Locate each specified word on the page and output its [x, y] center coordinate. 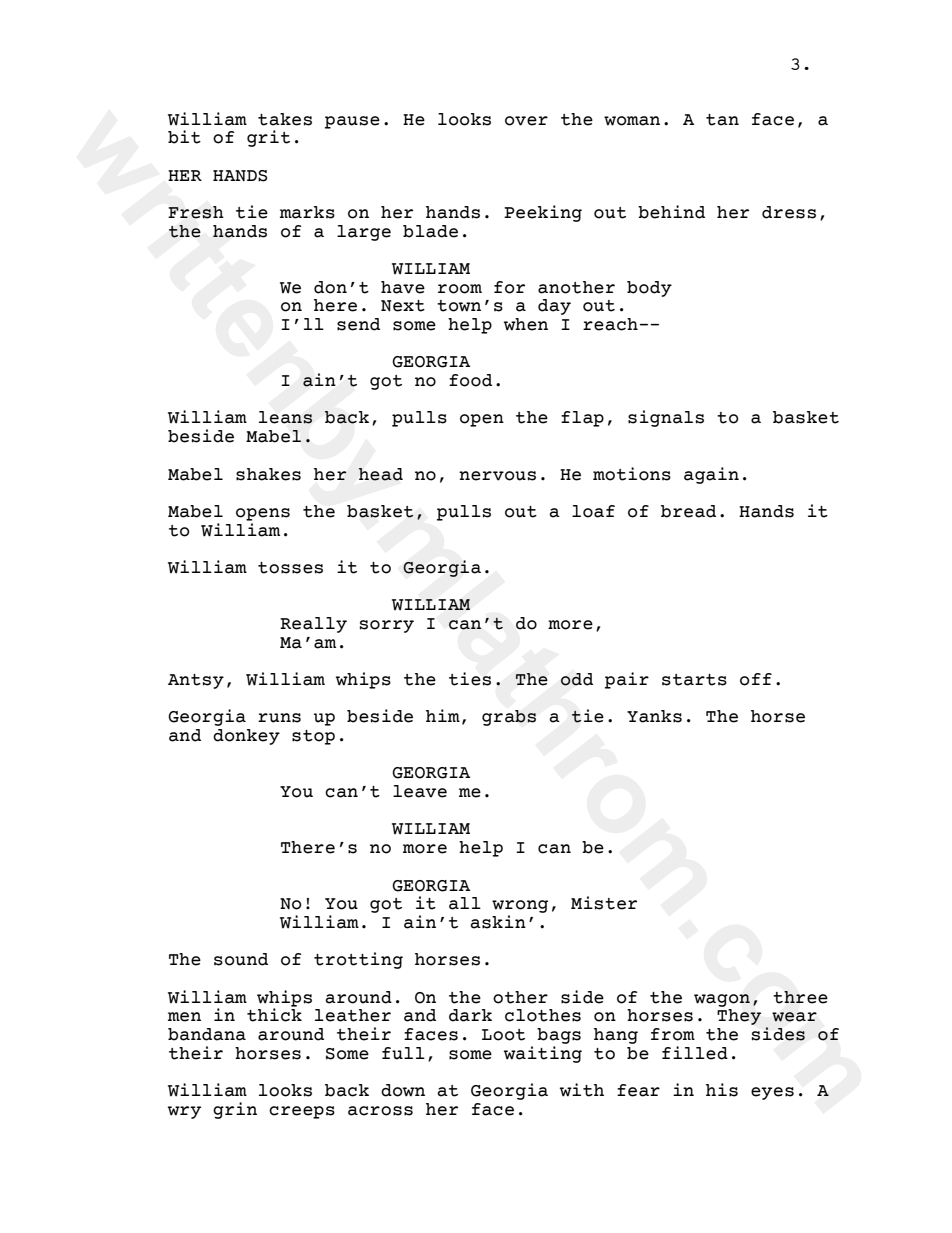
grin [235, 1110]
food [470, 380]
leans [285, 417]
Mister [604, 903]
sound [241, 959]
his [722, 1090]
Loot [503, 1035]
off [756, 679]
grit [268, 138]
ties [470, 679]
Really [313, 625]
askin [498, 922]
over [526, 121]
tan [722, 120]
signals [666, 418]
